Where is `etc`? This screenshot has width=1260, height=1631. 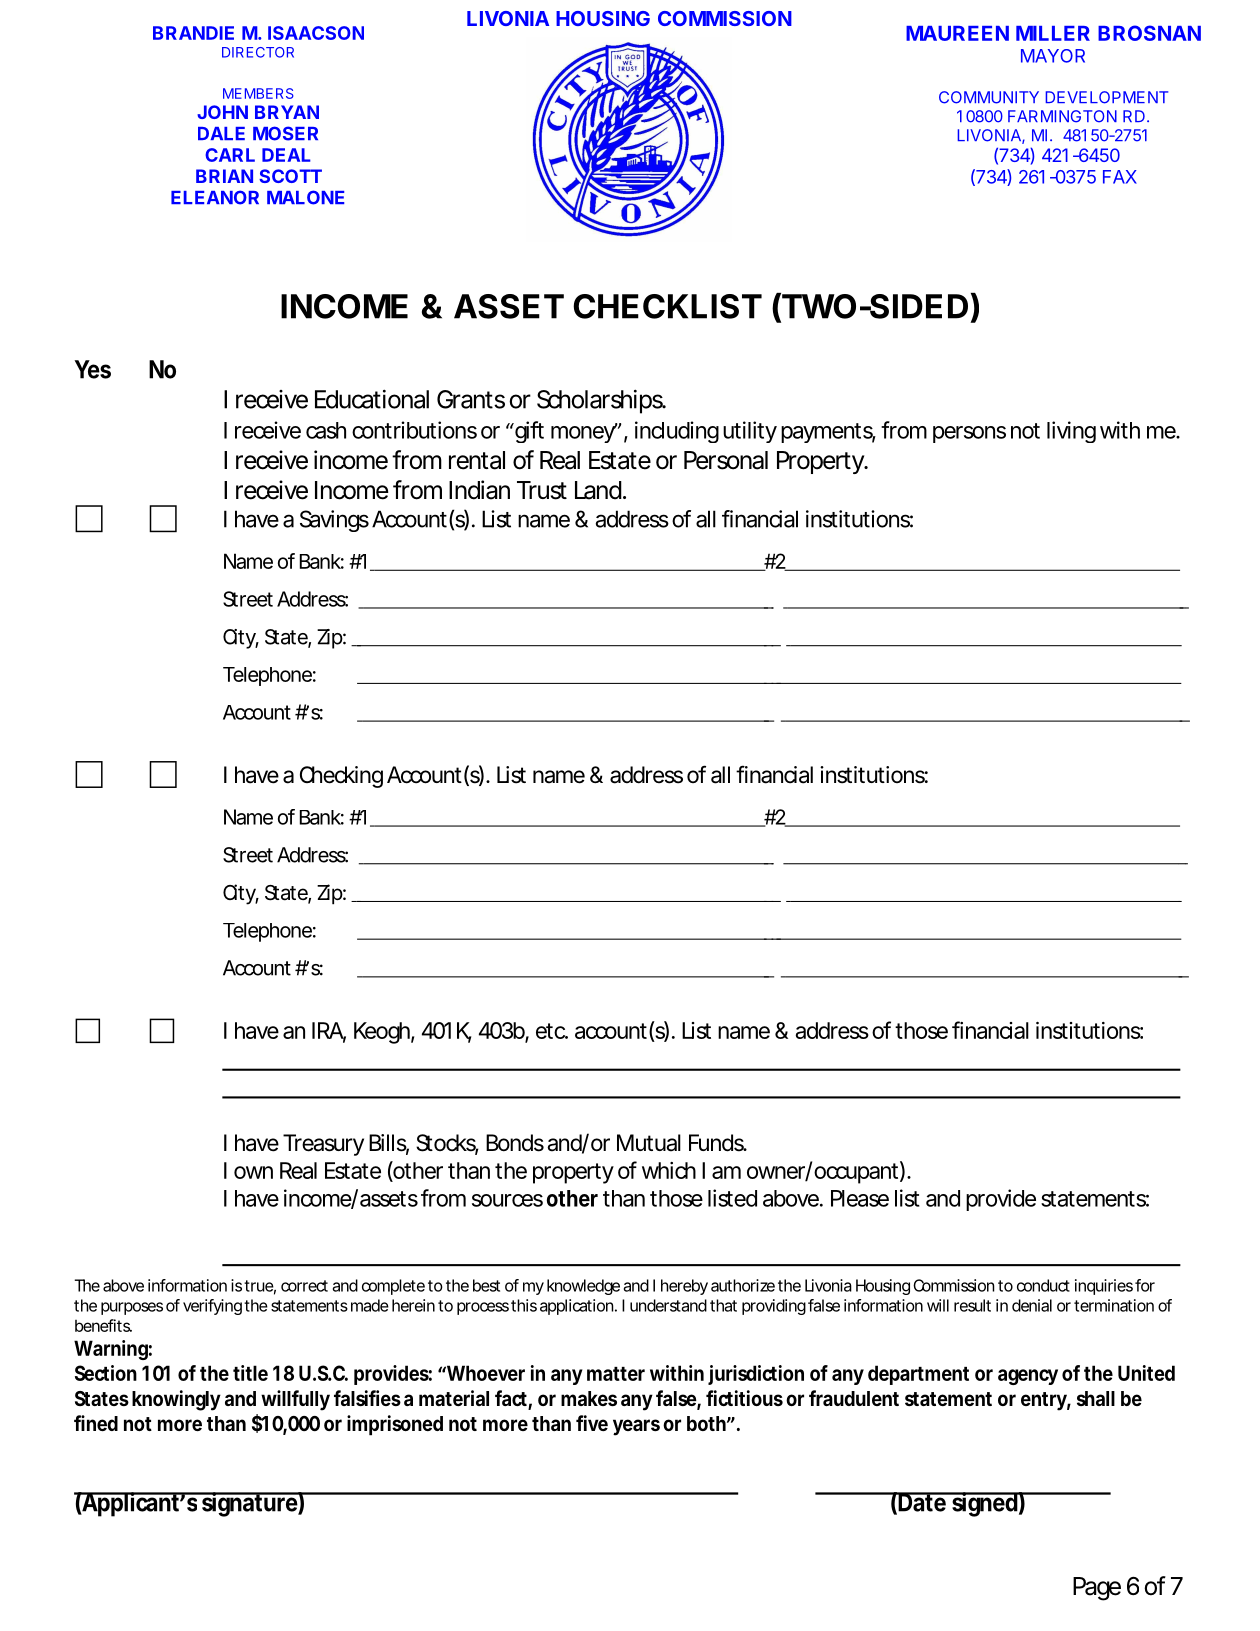
etc is located at coordinates (551, 1031).
